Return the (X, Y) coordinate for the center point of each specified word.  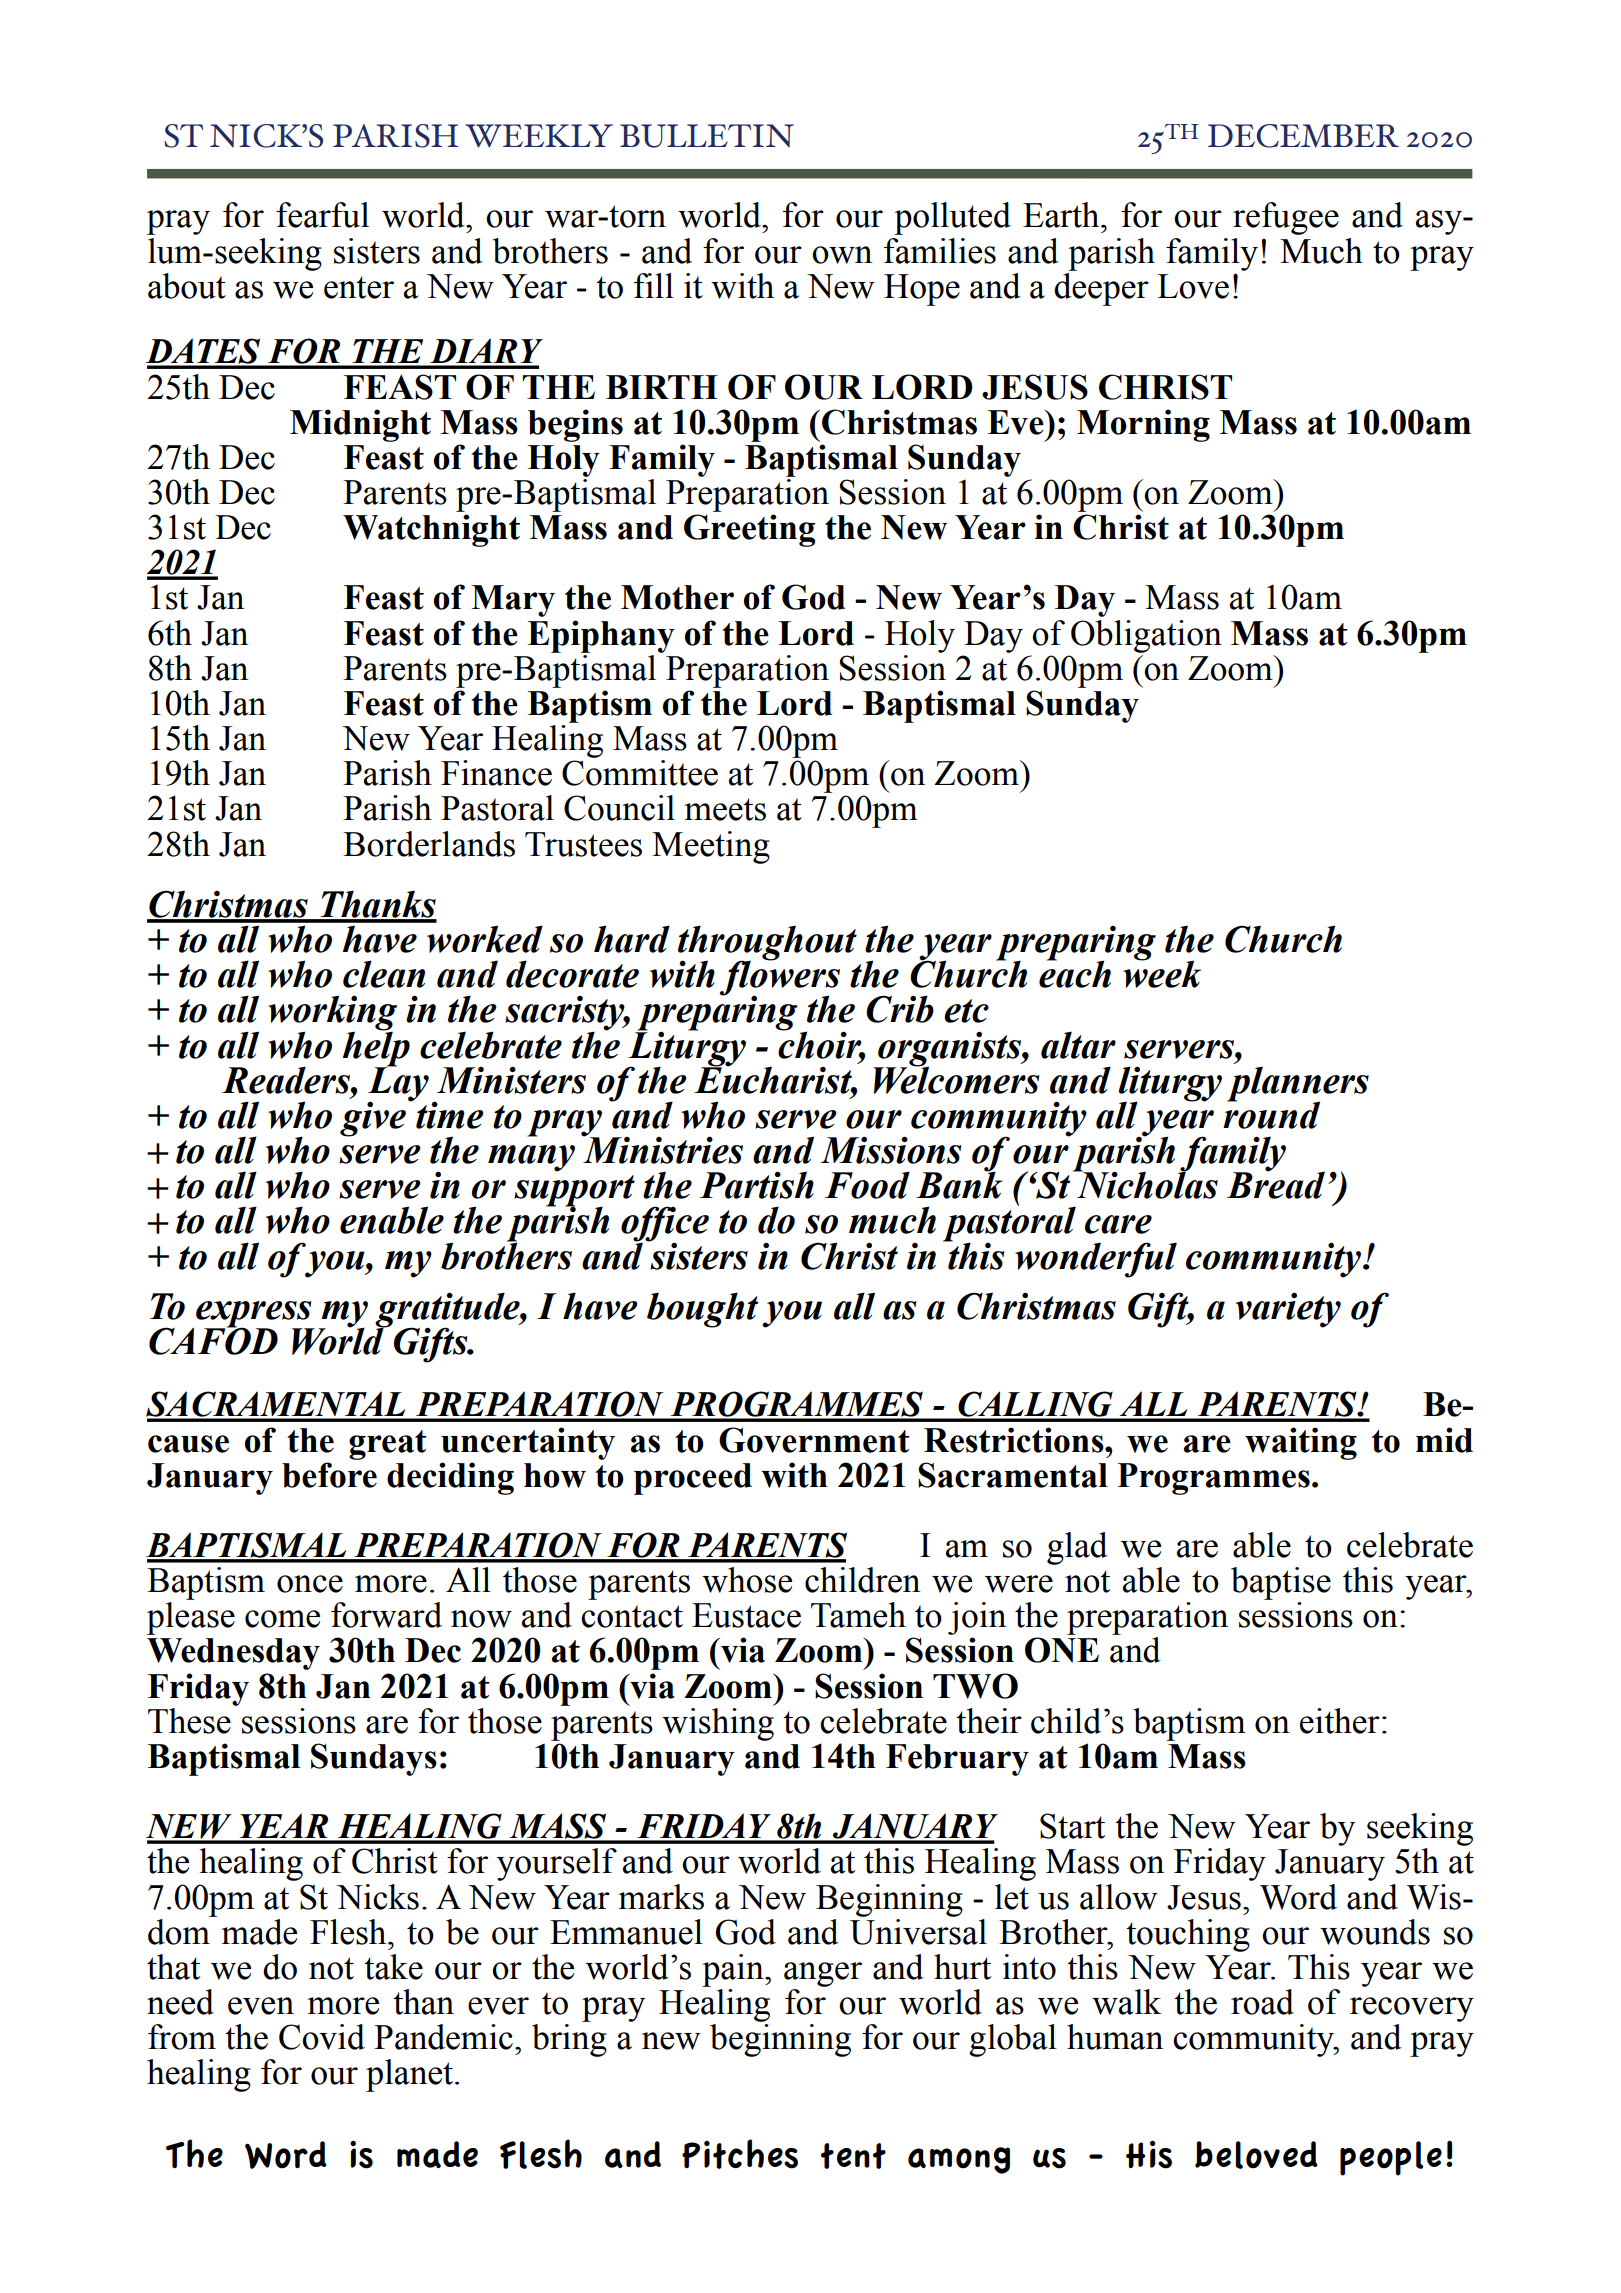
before (329, 1475)
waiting (1301, 1443)
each (1075, 973)
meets (725, 809)
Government (814, 1440)
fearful (322, 215)
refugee (1286, 218)
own (842, 255)
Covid (322, 2037)
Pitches (740, 2154)
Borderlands (429, 844)
